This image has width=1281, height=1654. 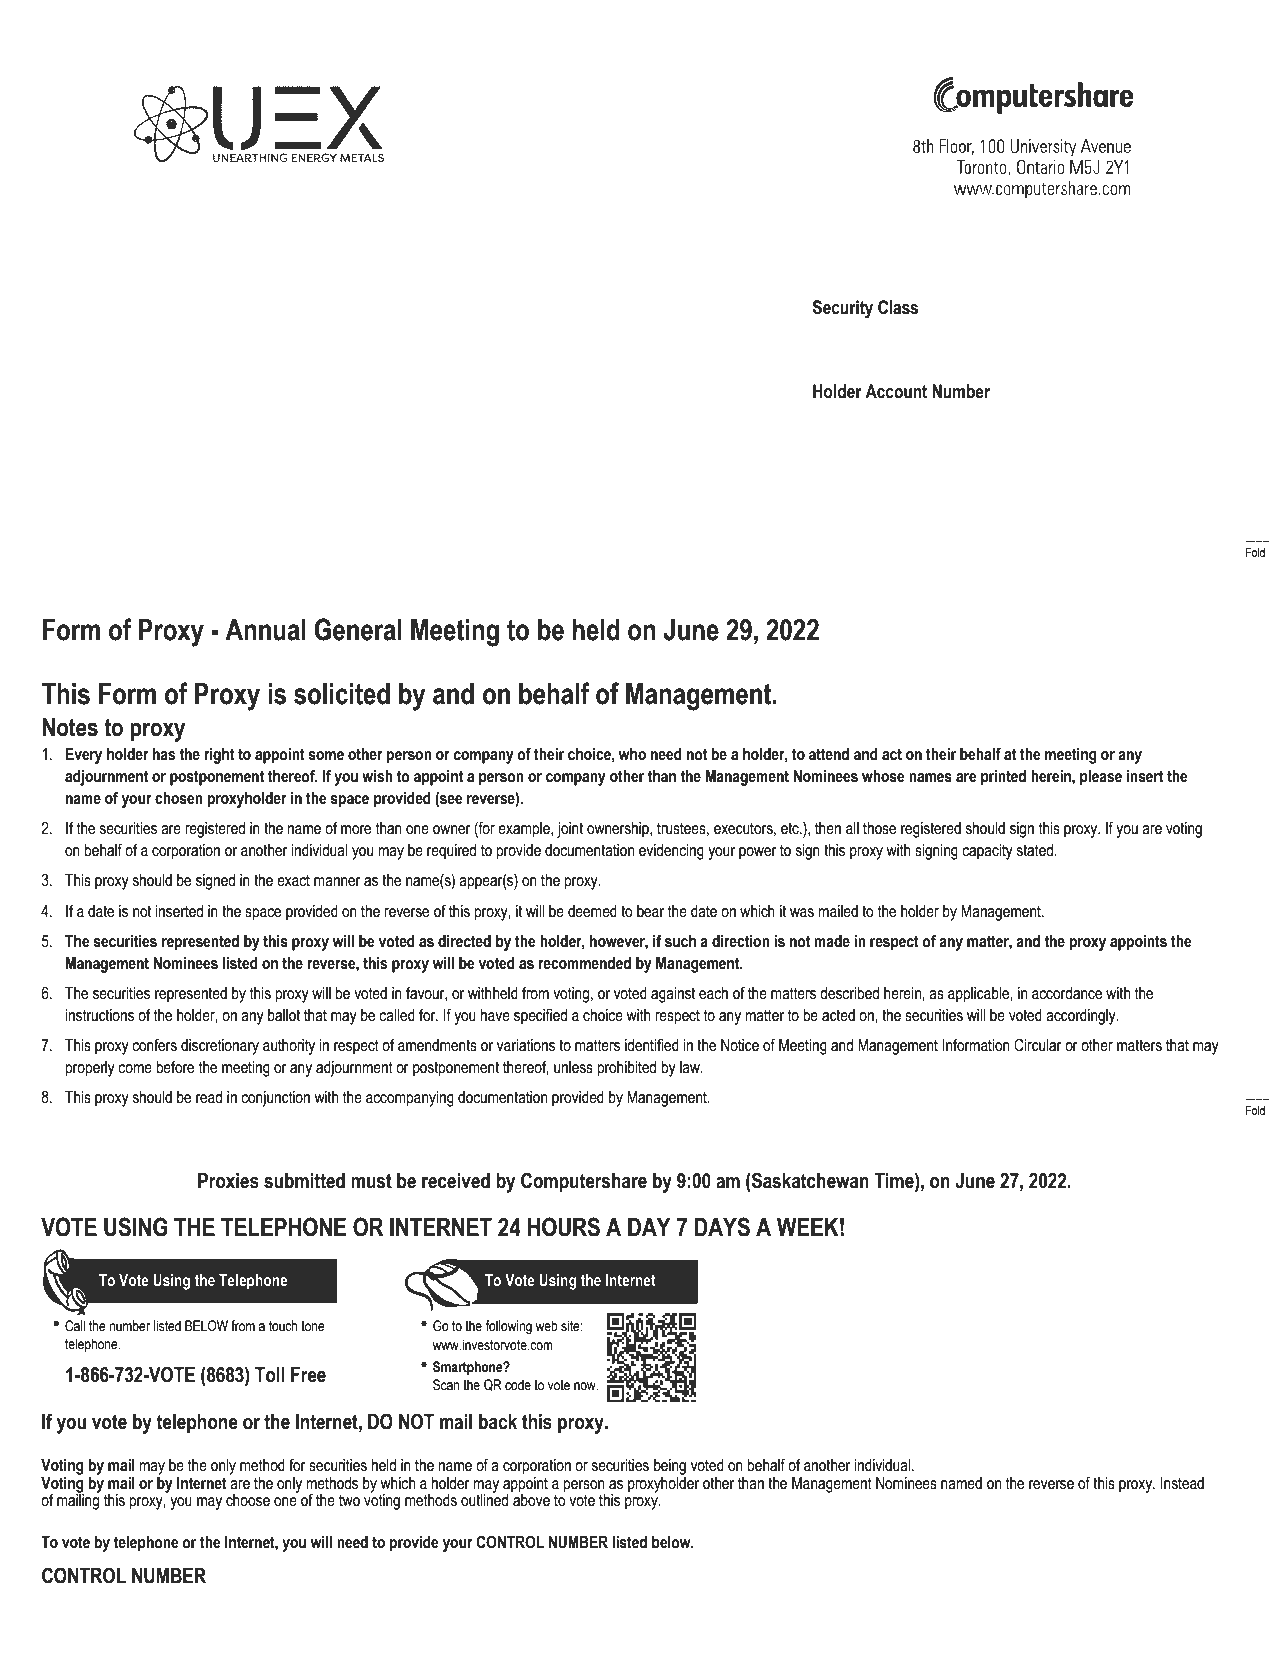 What do you see at coordinates (843, 309) in the image?
I see `Security` at bounding box center [843, 309].
